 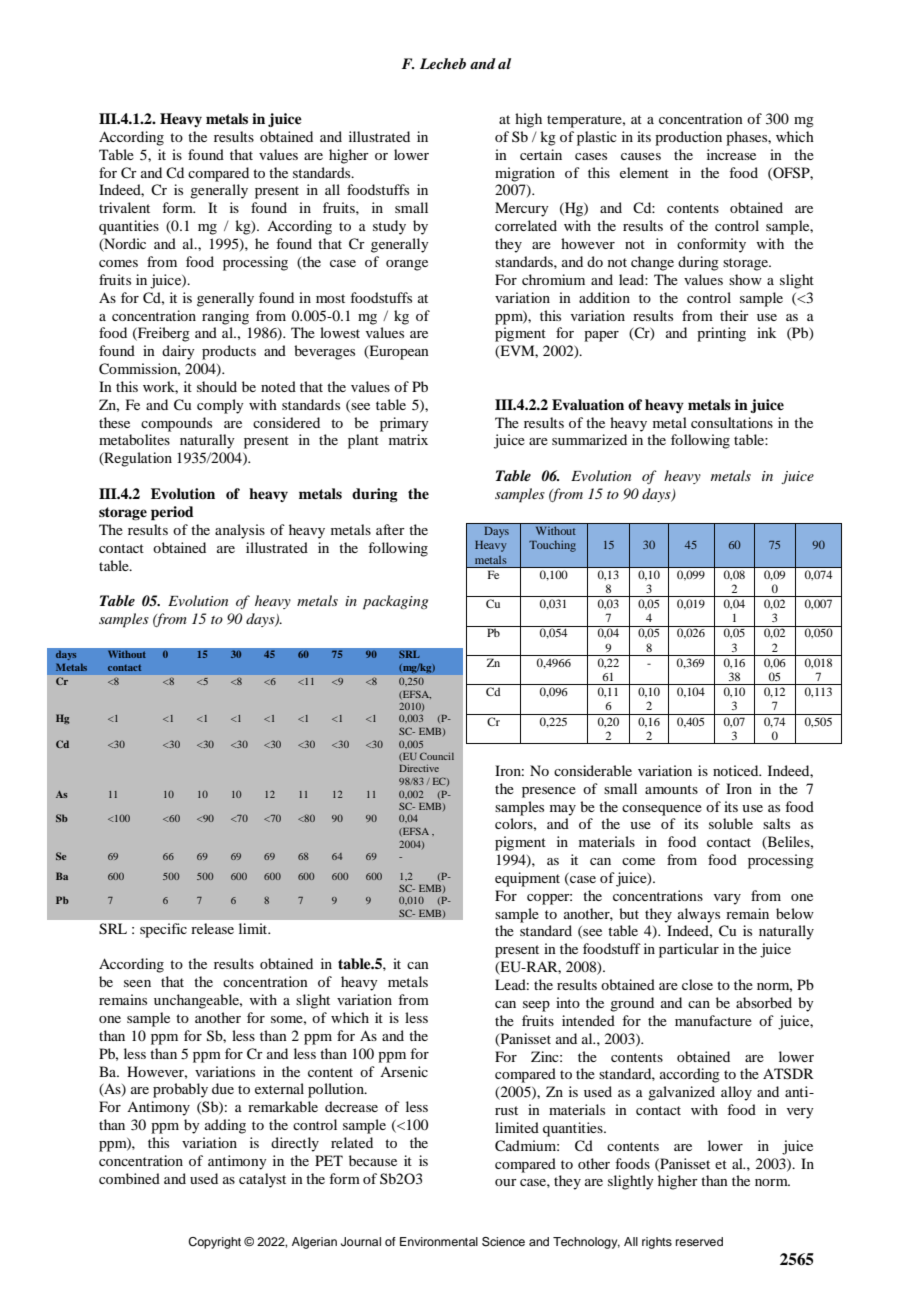 I want to click on consultations, so click(x=732, y=422).
